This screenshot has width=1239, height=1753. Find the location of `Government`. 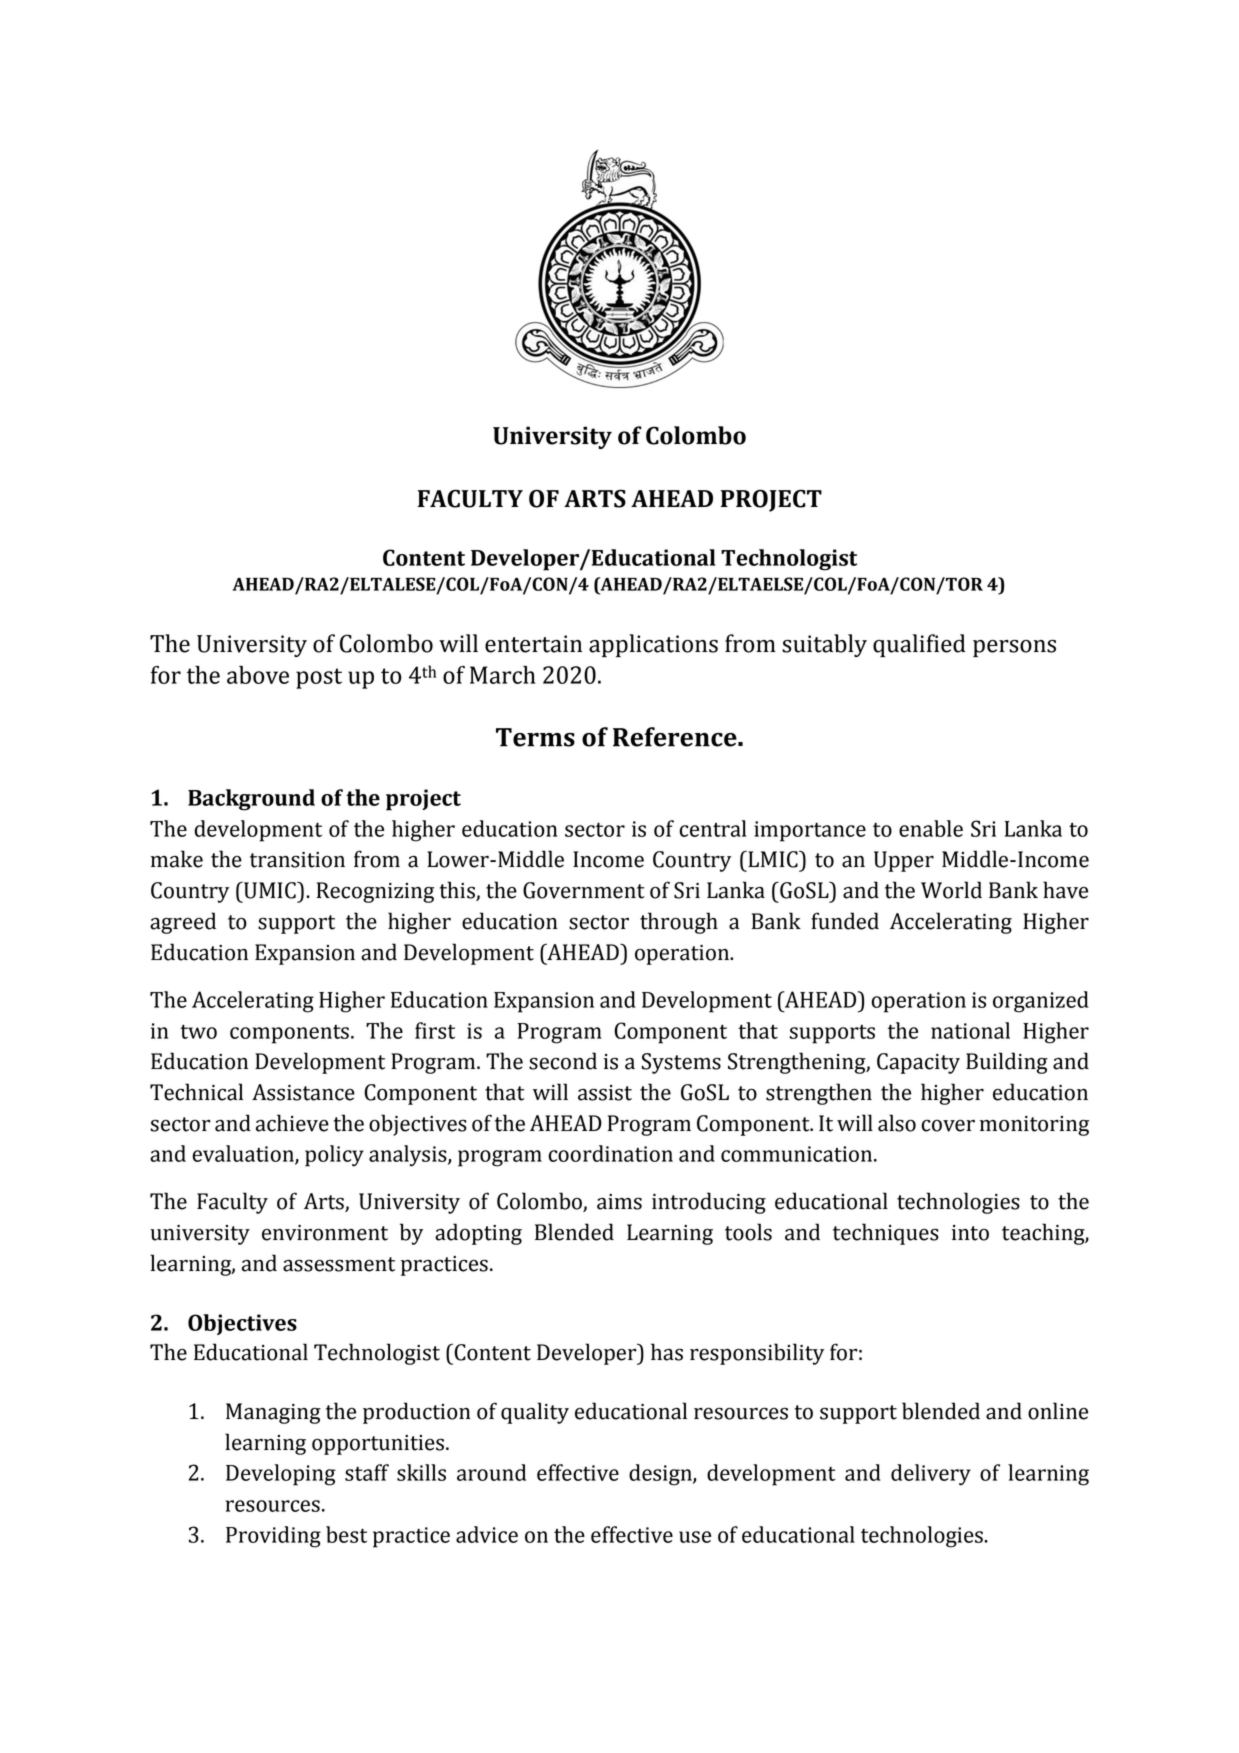

Government is located at coordinates (584, 890).
